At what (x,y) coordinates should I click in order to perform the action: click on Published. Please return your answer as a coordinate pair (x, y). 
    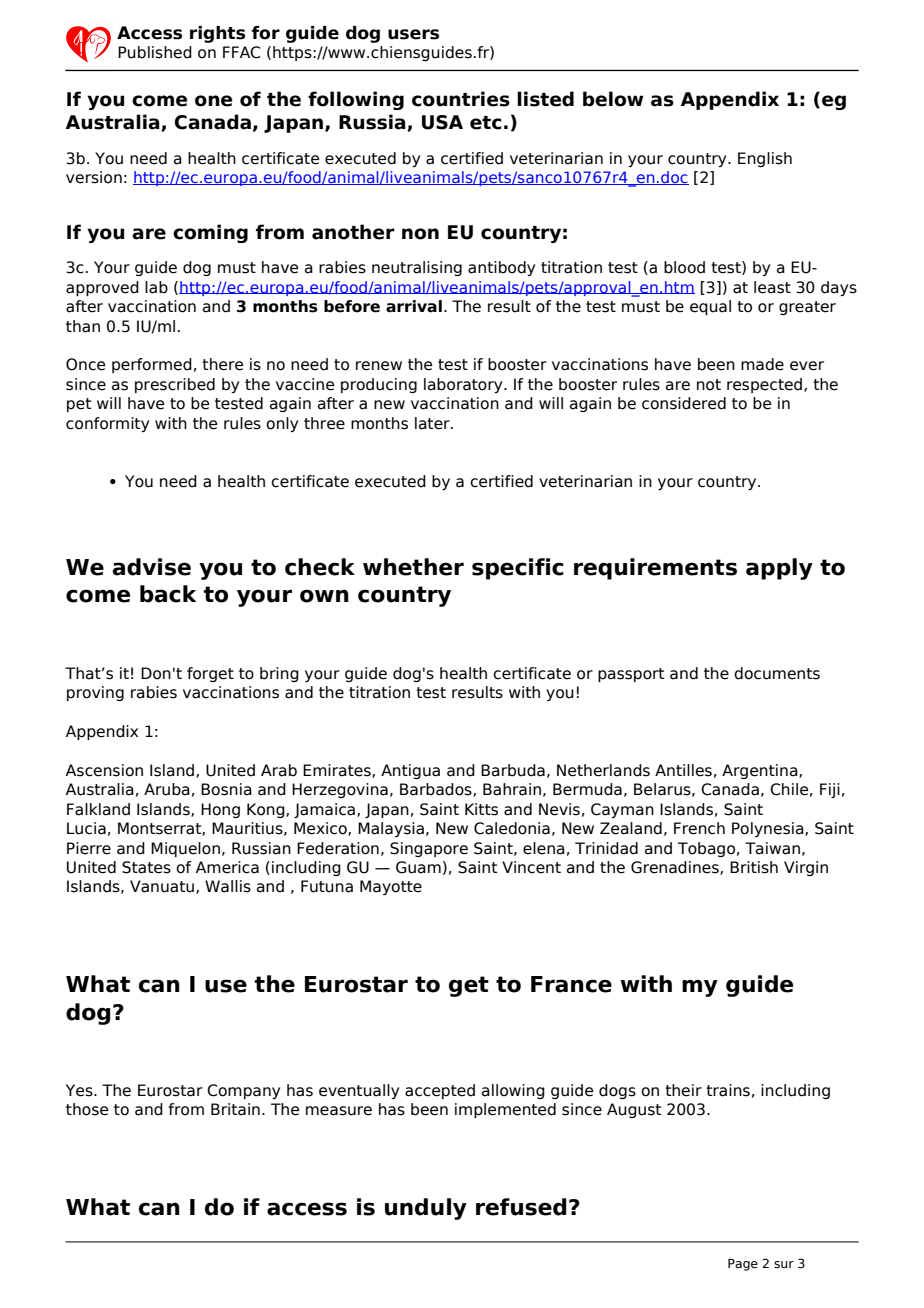
    Looking at the image, I should click on (155, 52).
